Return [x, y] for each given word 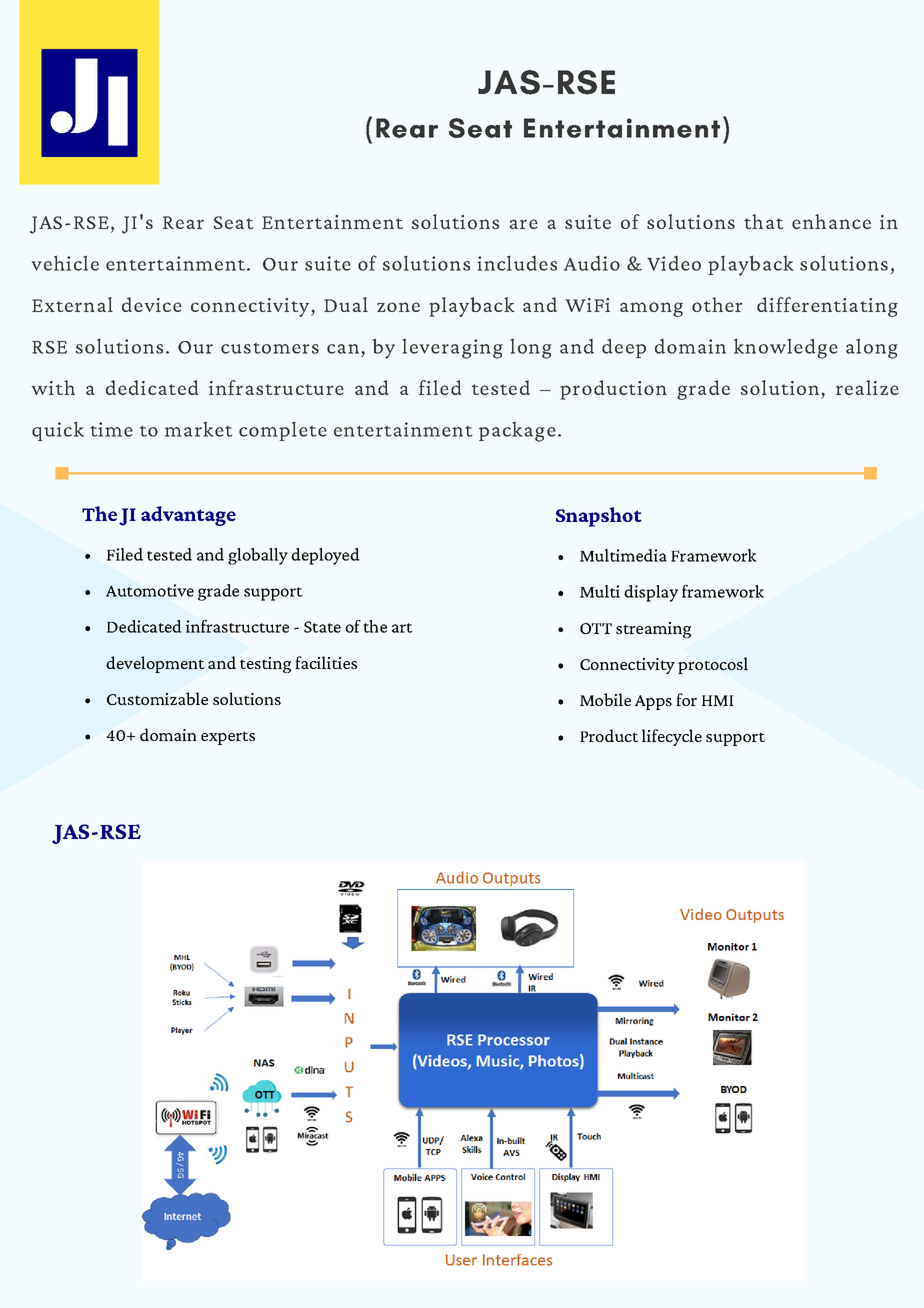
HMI [718, 700]
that [764, 221]
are [524, 224]
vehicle [65, 263]
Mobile [605, 699]
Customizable [157, 698]
